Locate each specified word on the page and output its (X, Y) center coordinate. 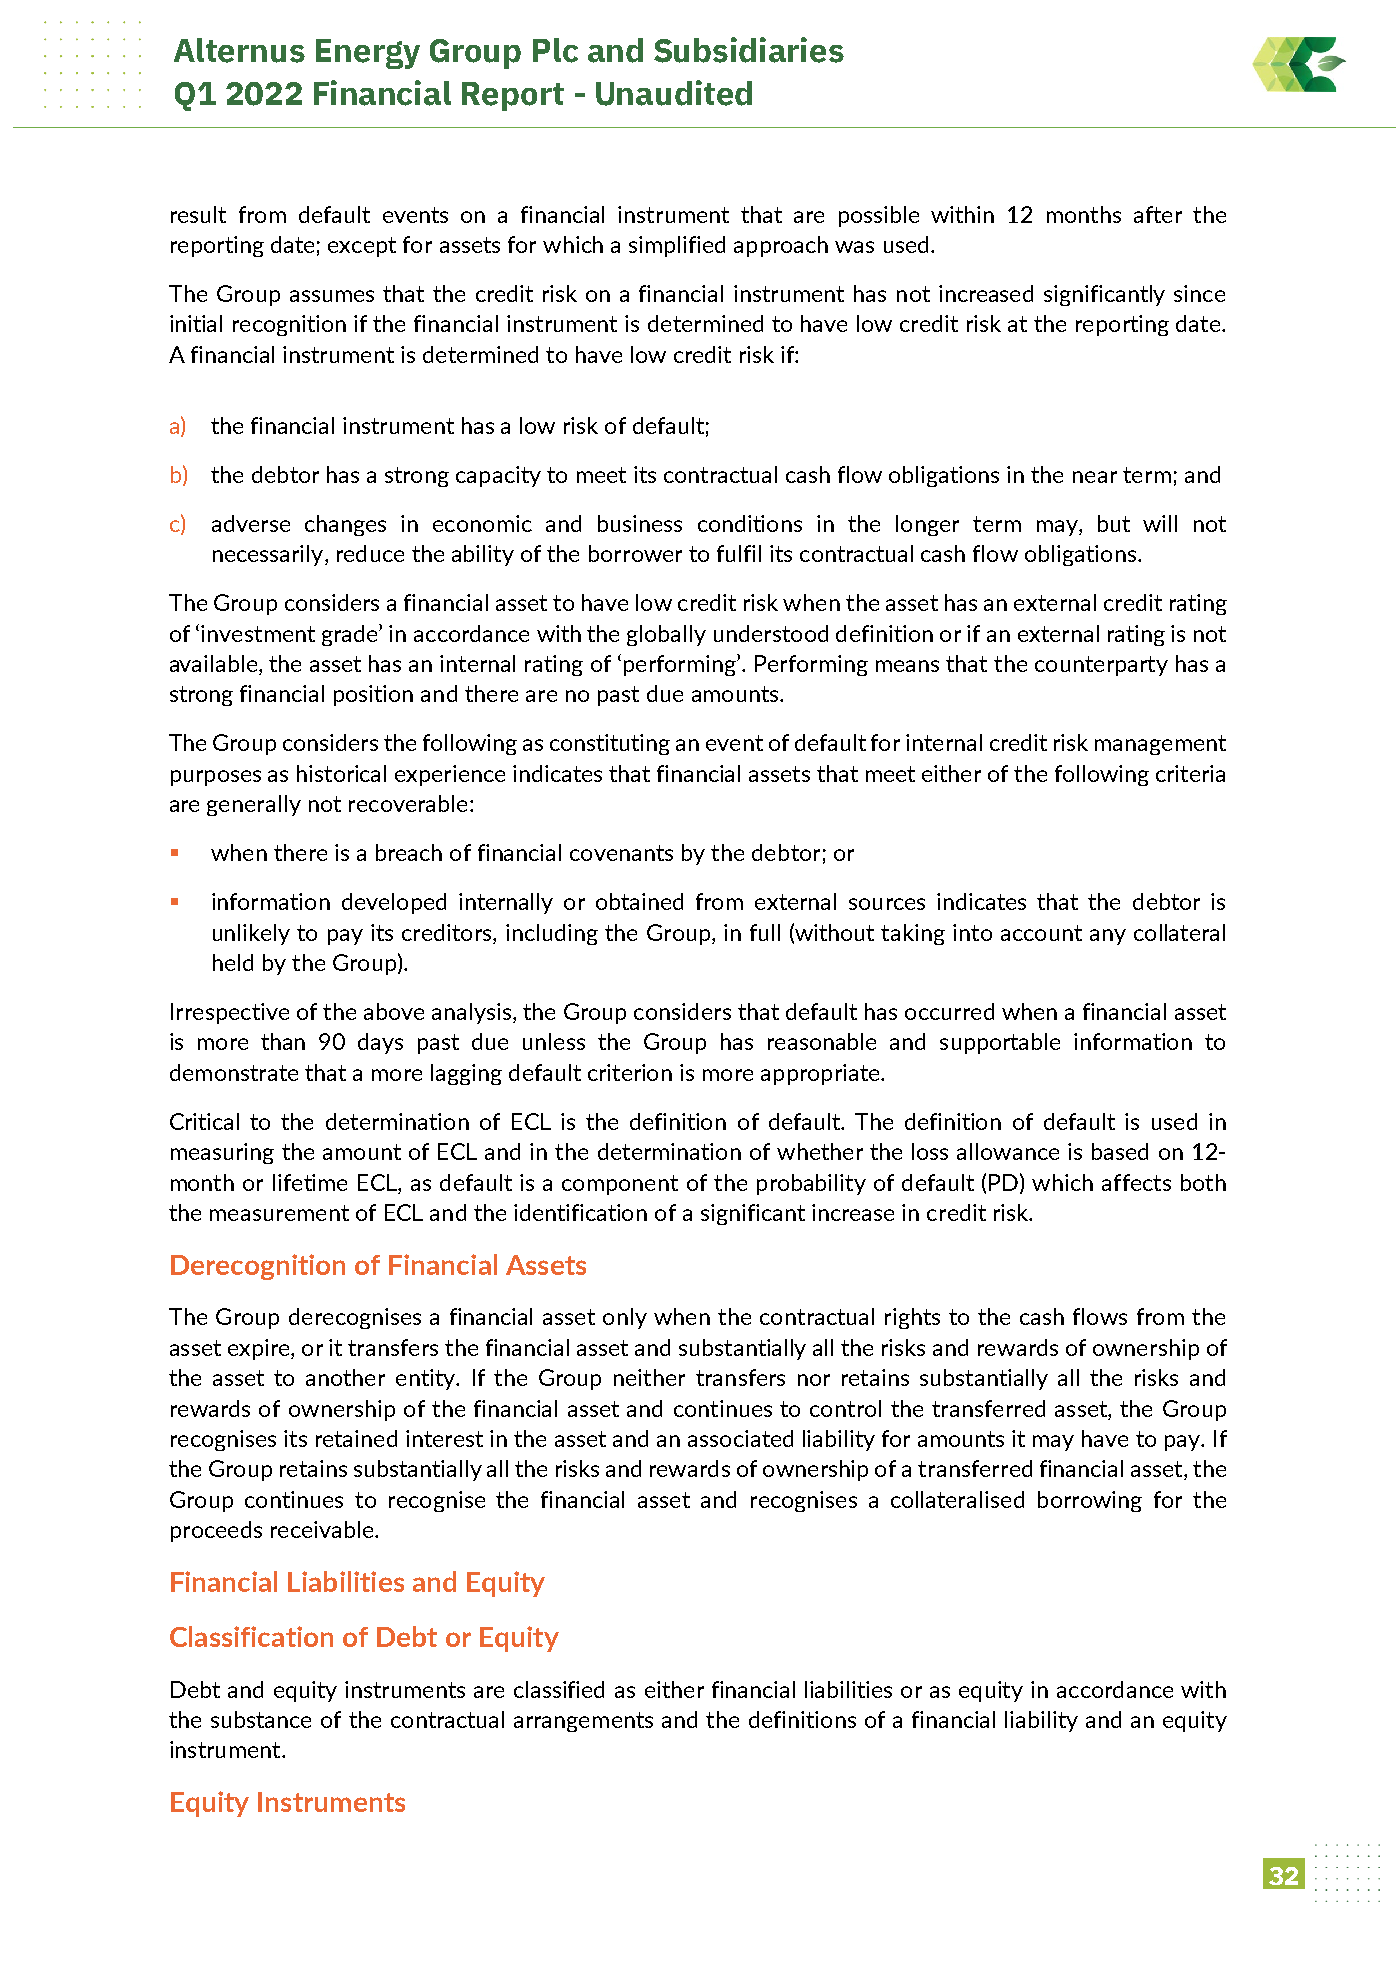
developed (394, 903)
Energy (368, 54)
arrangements (583, 1722)
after (1158, 214)
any (1108, 937)
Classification (251, 1636)
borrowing (1090, 1501)
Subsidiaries (749, 50)
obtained (639, 901)
